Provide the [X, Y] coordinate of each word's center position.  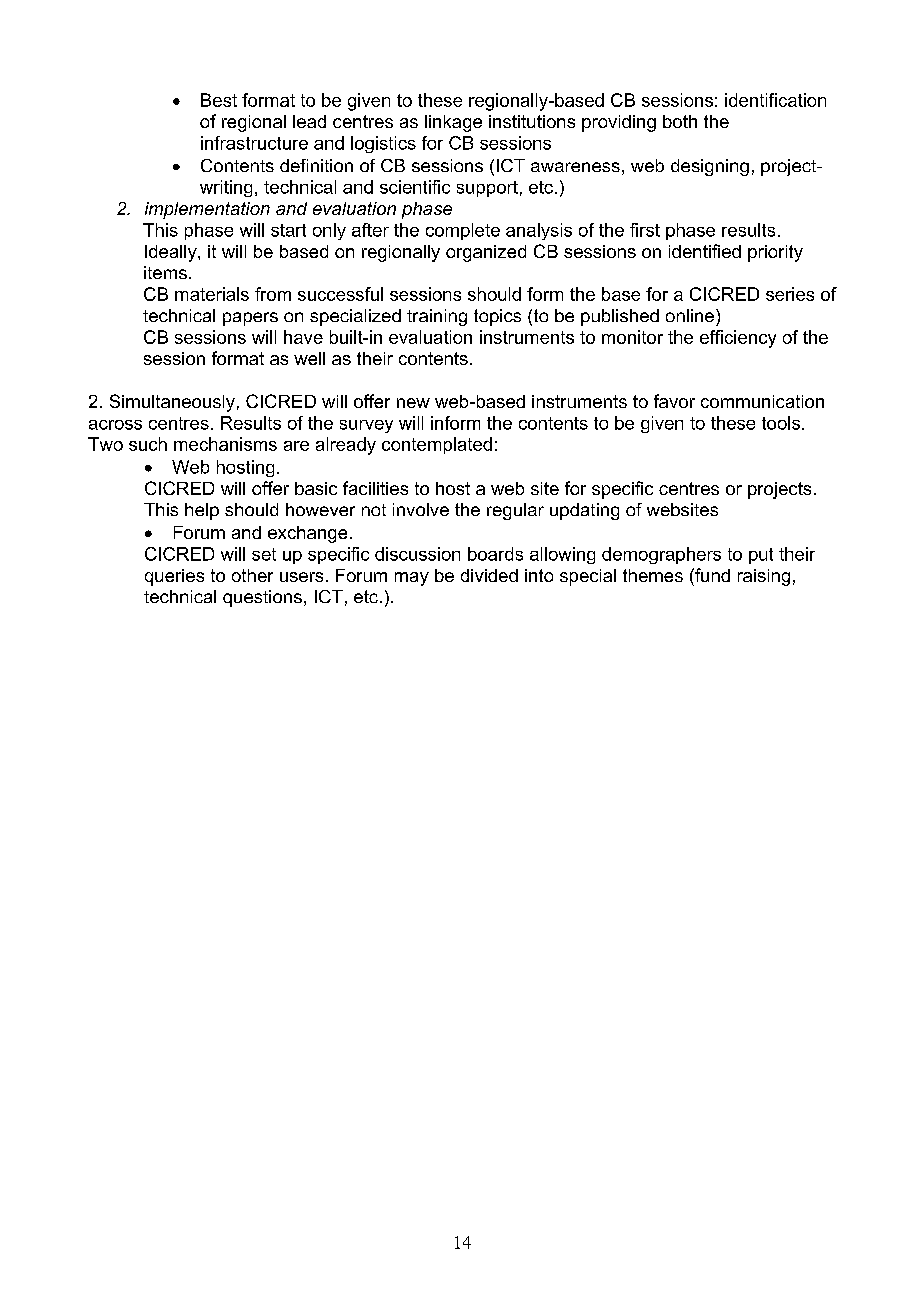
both [680, 121]
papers [250, 319]
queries [174, 577]
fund [711, 575]
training [437, 317]
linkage [453, 123]
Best [219, 100]
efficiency [738, 339]
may [412, 579]
